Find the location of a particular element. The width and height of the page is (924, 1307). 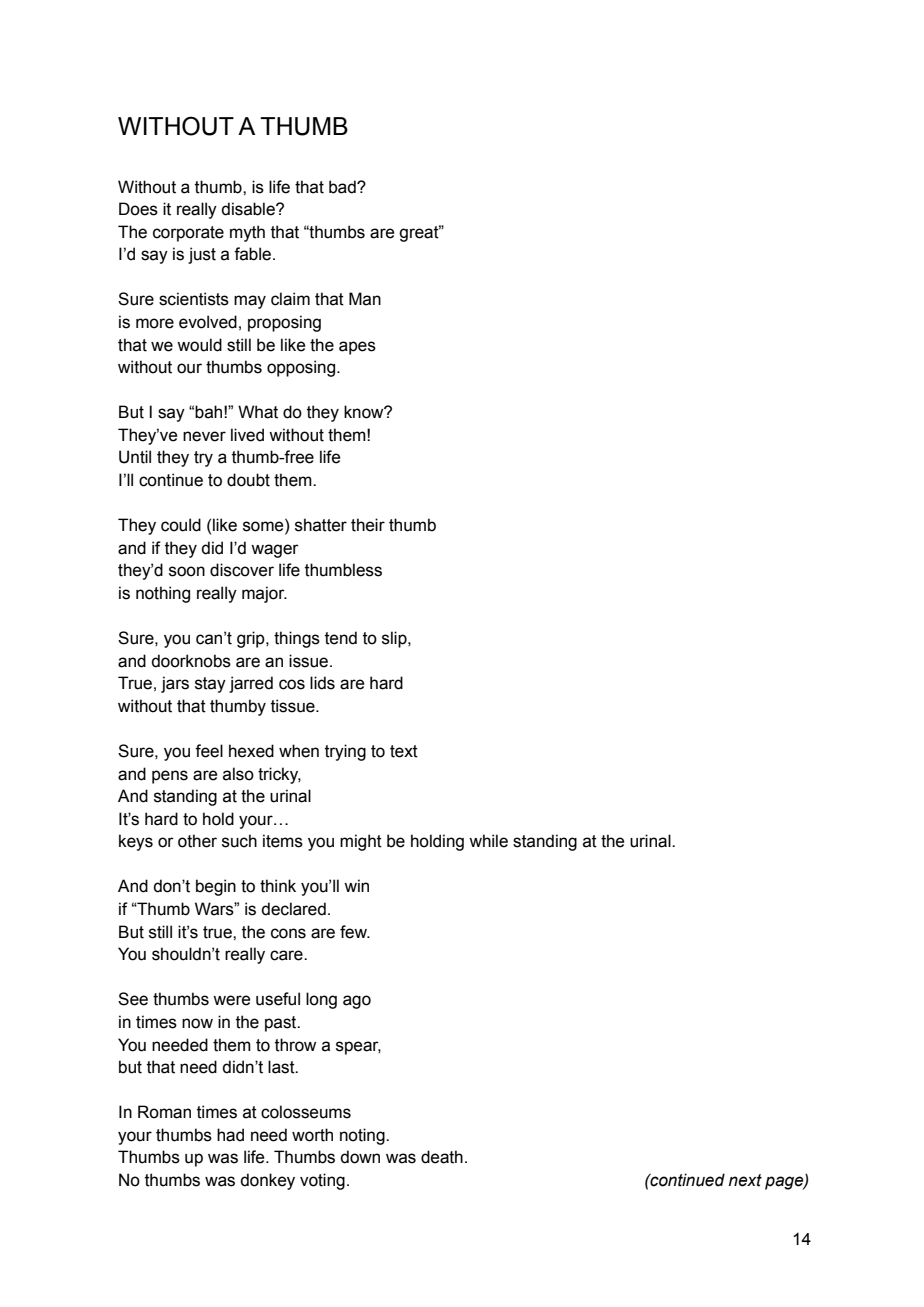

text is located at coordinates (404, 751).
